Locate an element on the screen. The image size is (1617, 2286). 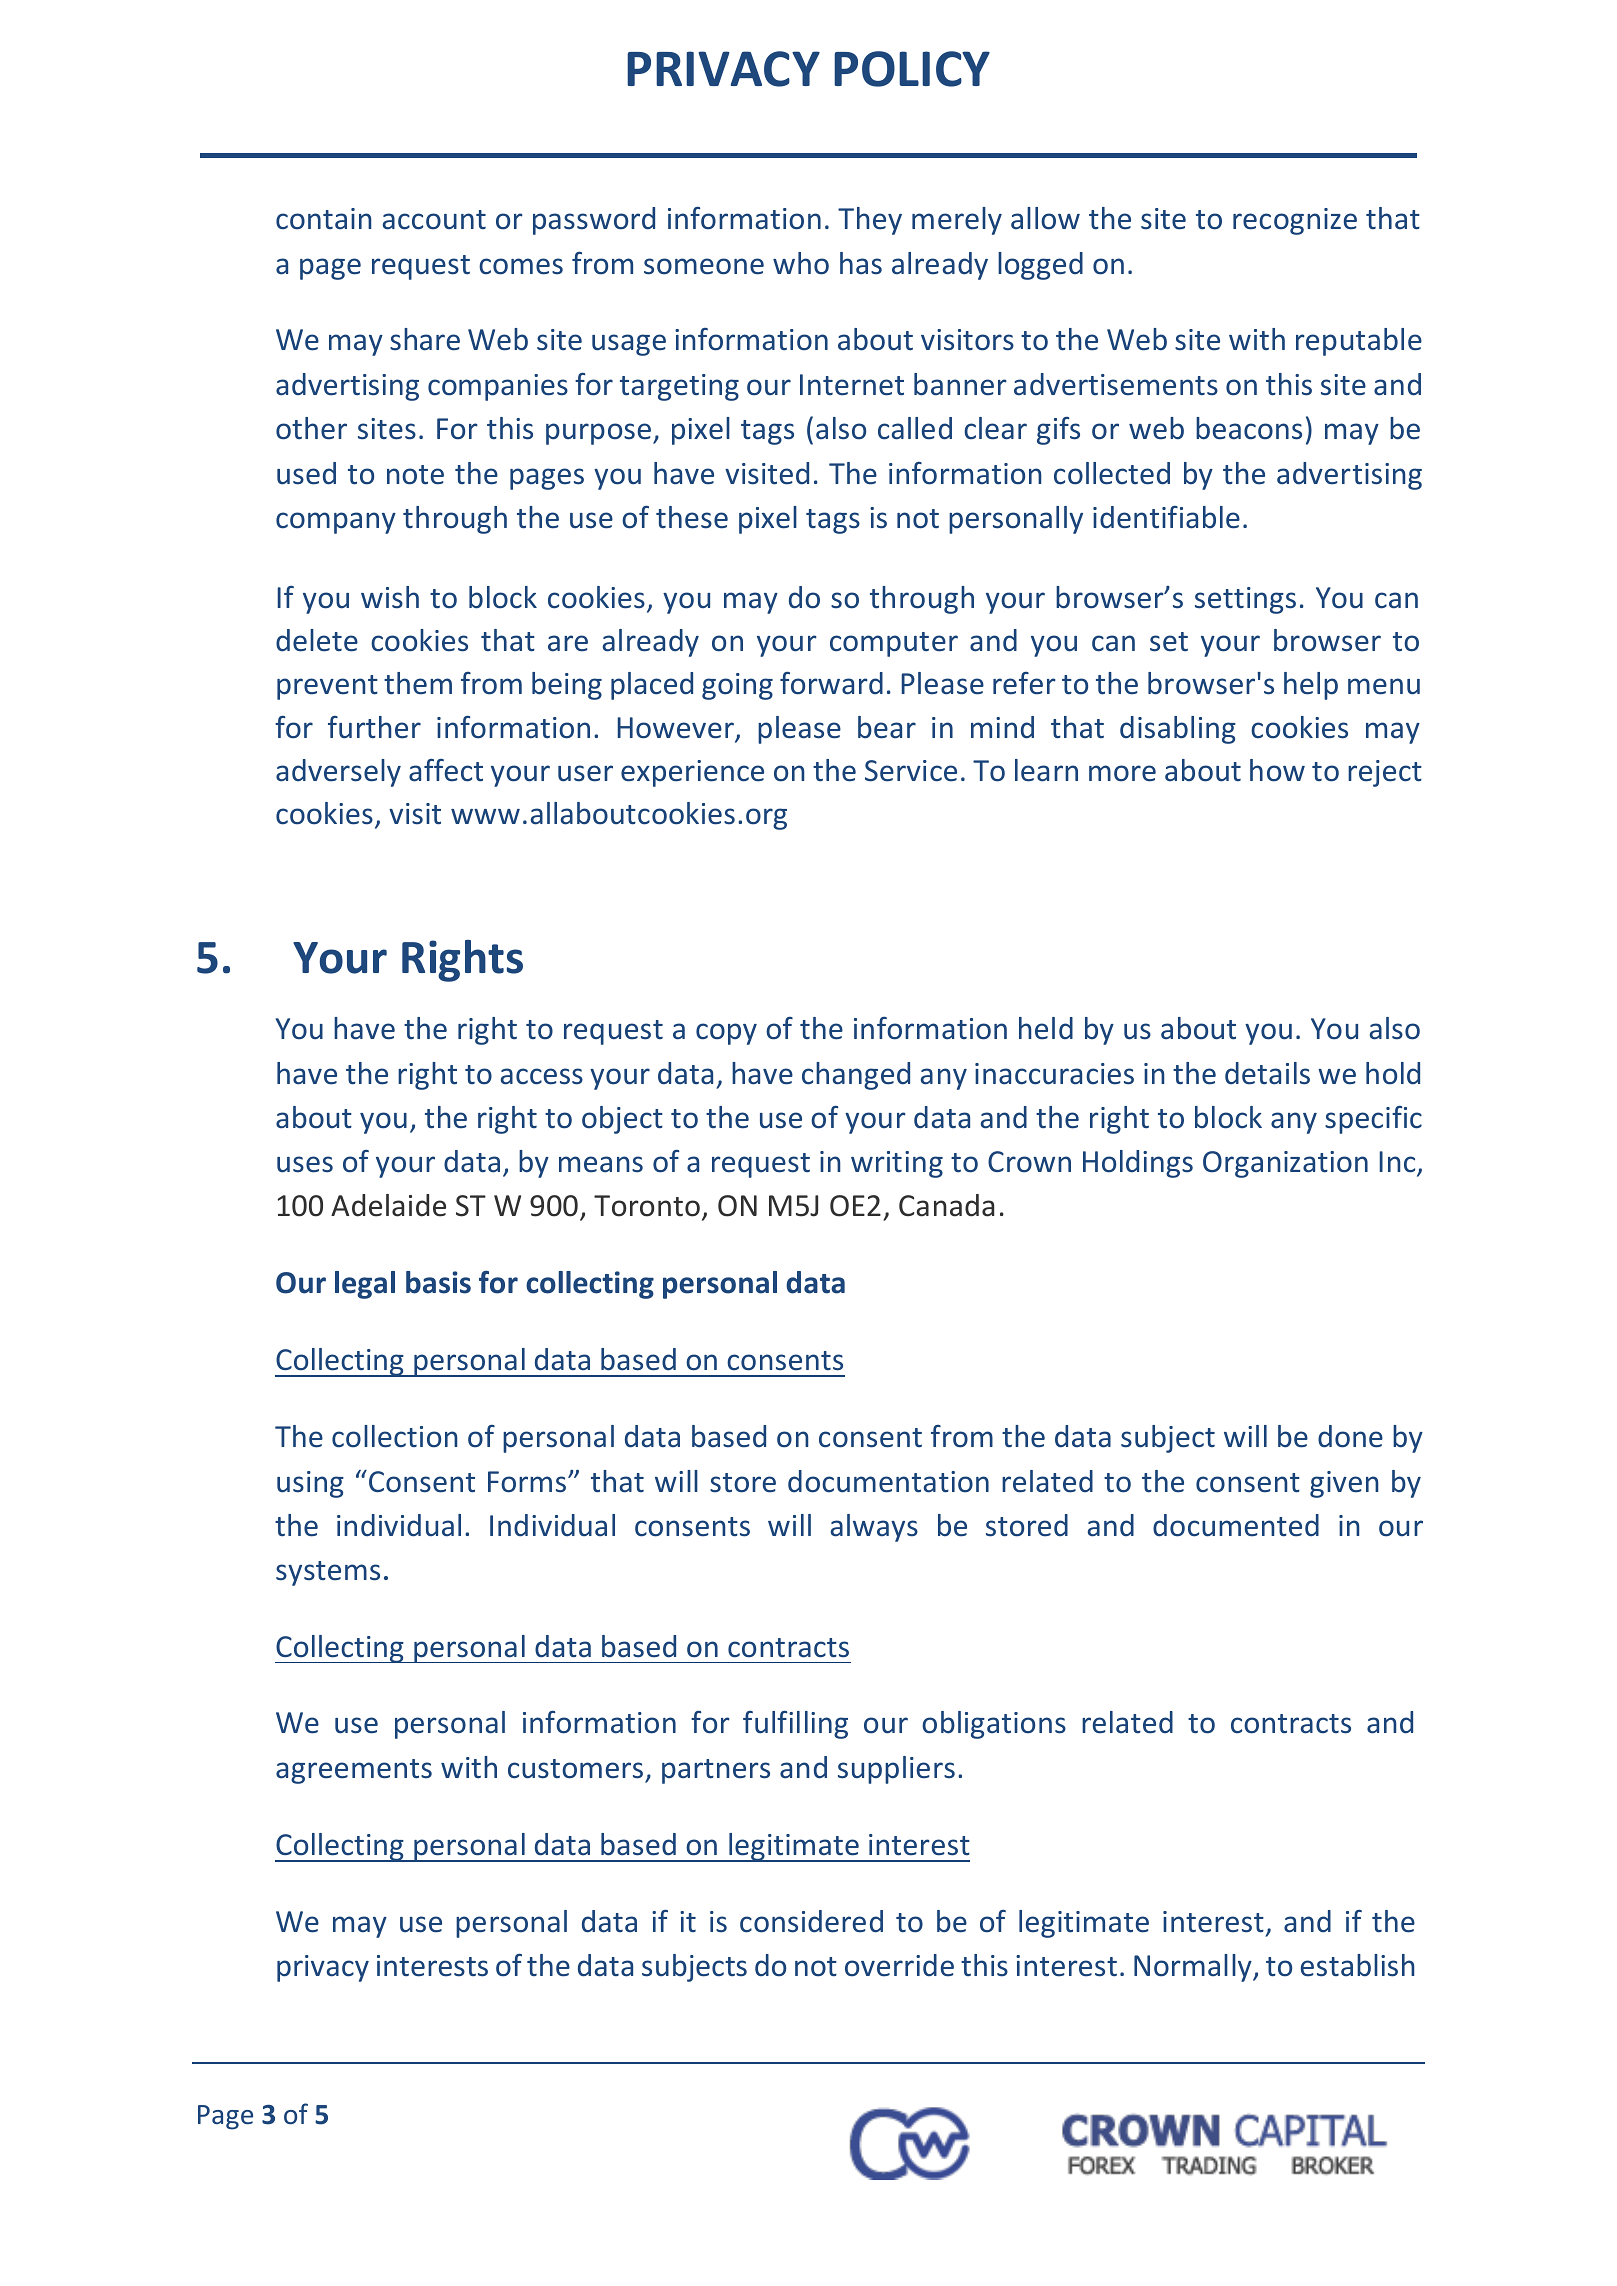
documented is located at coordinates (1236, 1525).
